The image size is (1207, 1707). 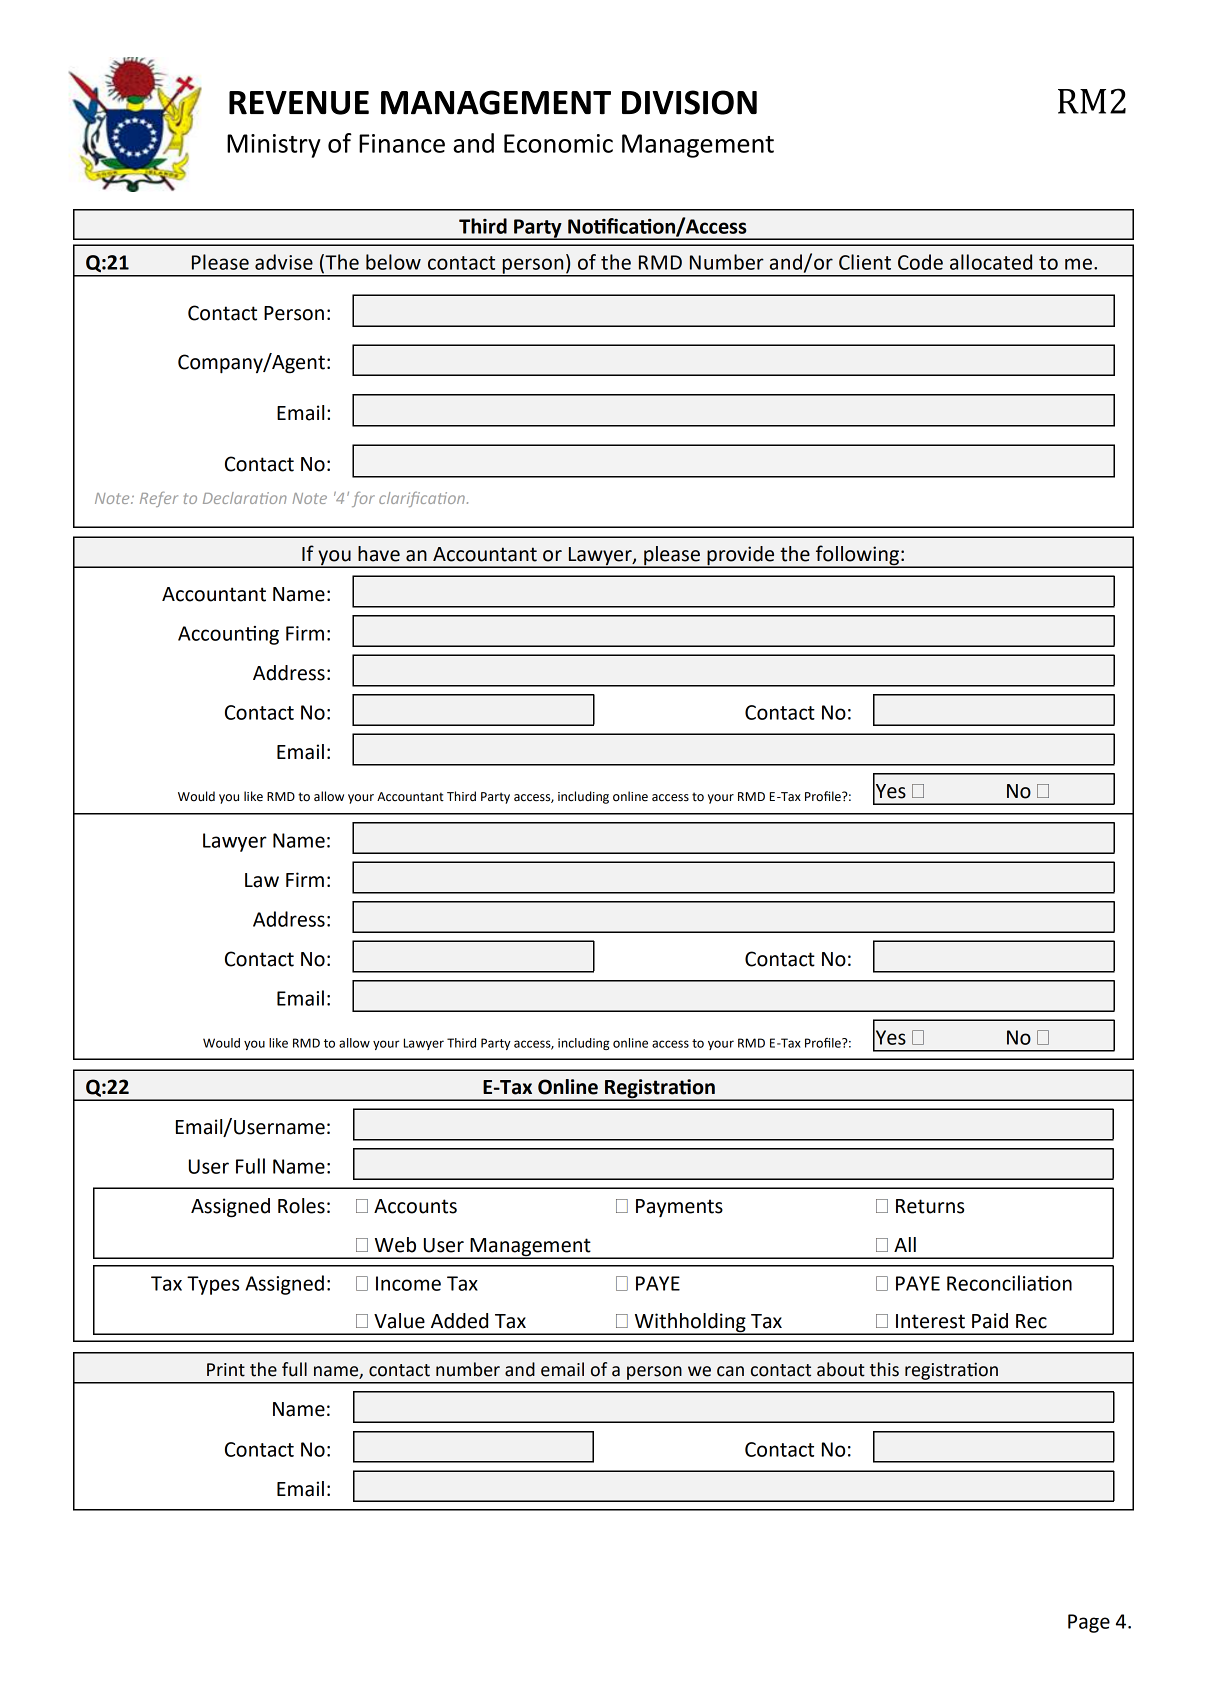 What do you see at coordinates (558, 143) in the screenshot?
I see `Economic` at bounding box center [558, 143].
